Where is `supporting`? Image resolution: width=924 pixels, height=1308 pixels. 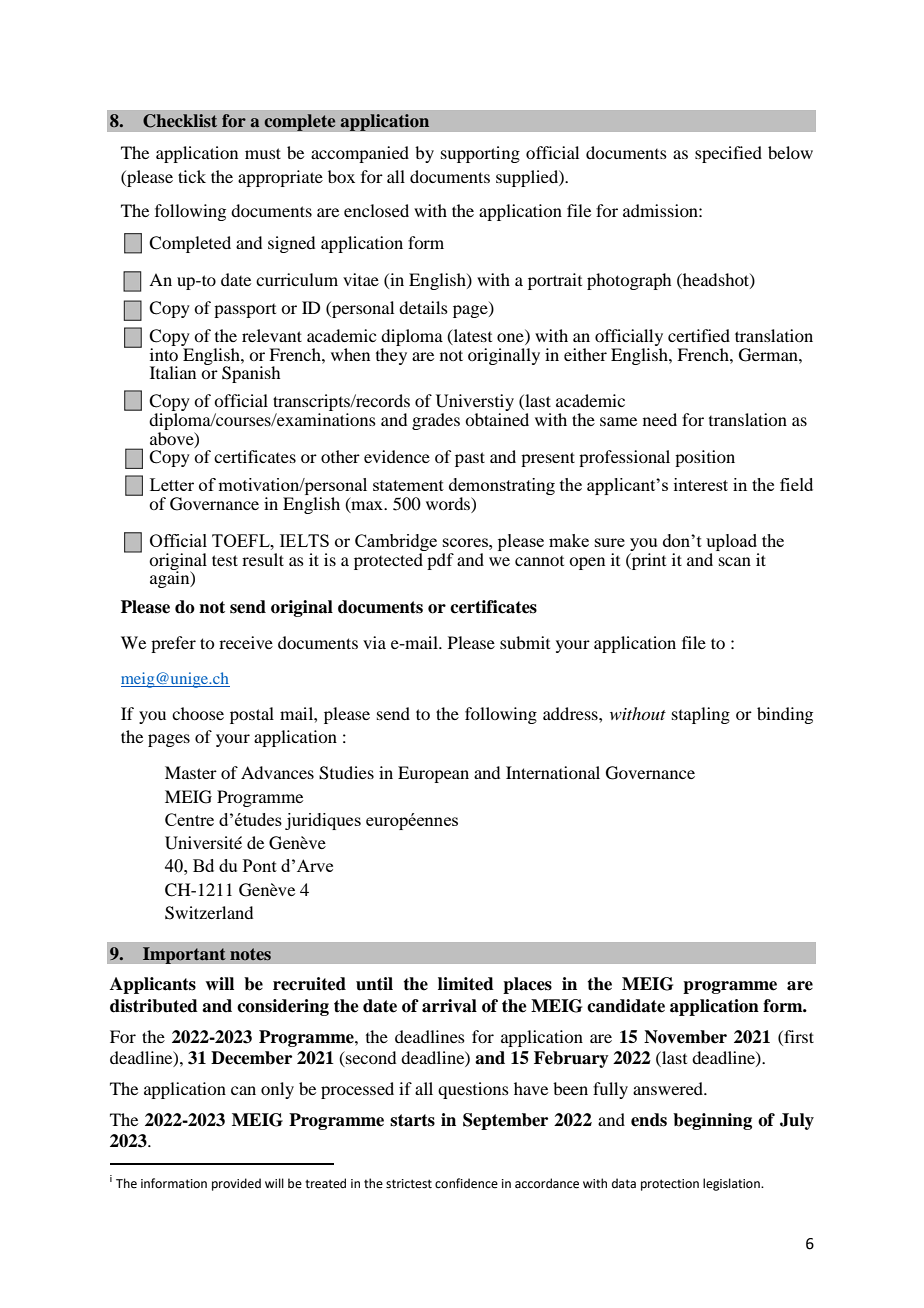
supporting is located at coordinates (480, 154).
